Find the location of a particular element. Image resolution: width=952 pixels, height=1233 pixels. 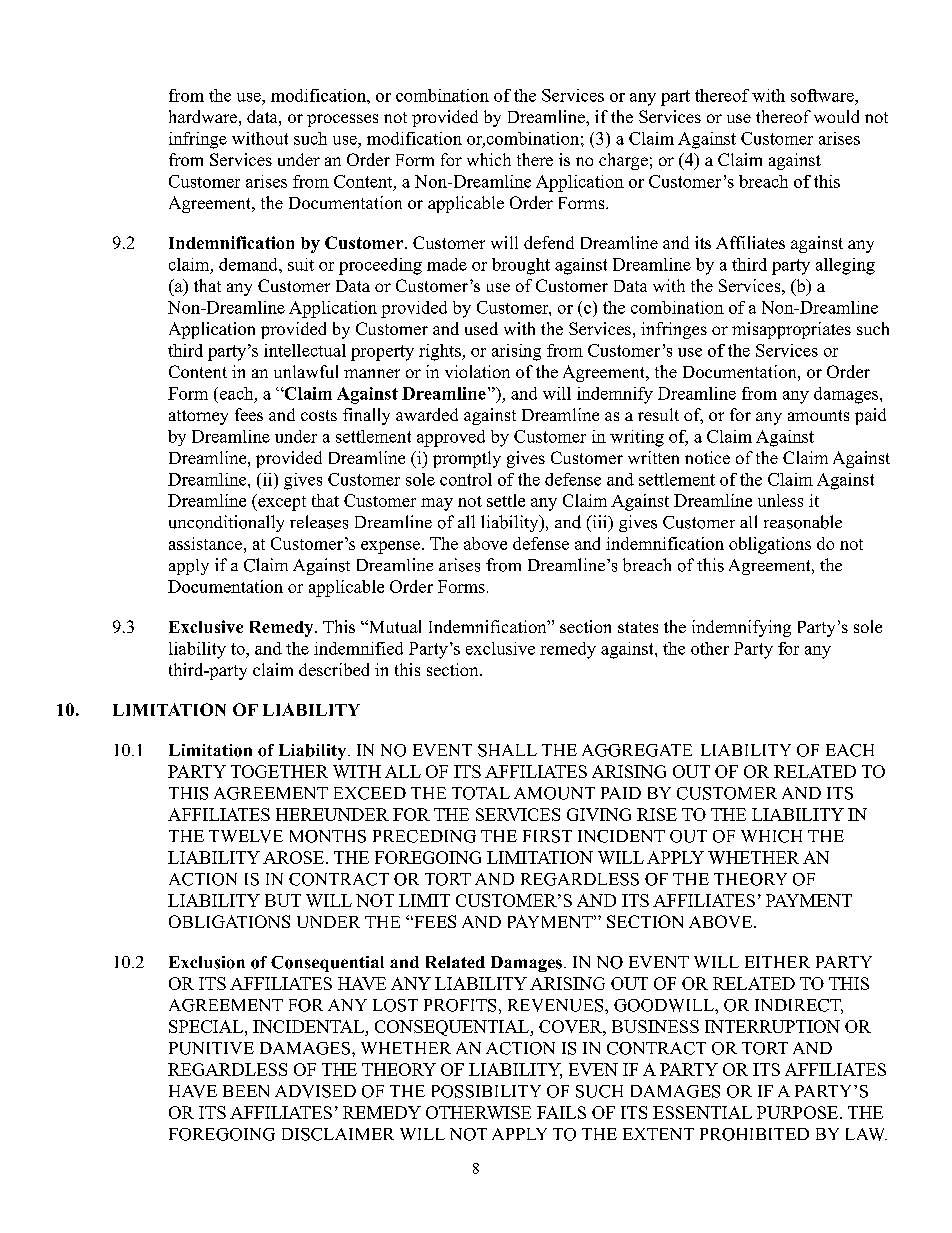

BEEN is located at coordinates (246, 1091).
